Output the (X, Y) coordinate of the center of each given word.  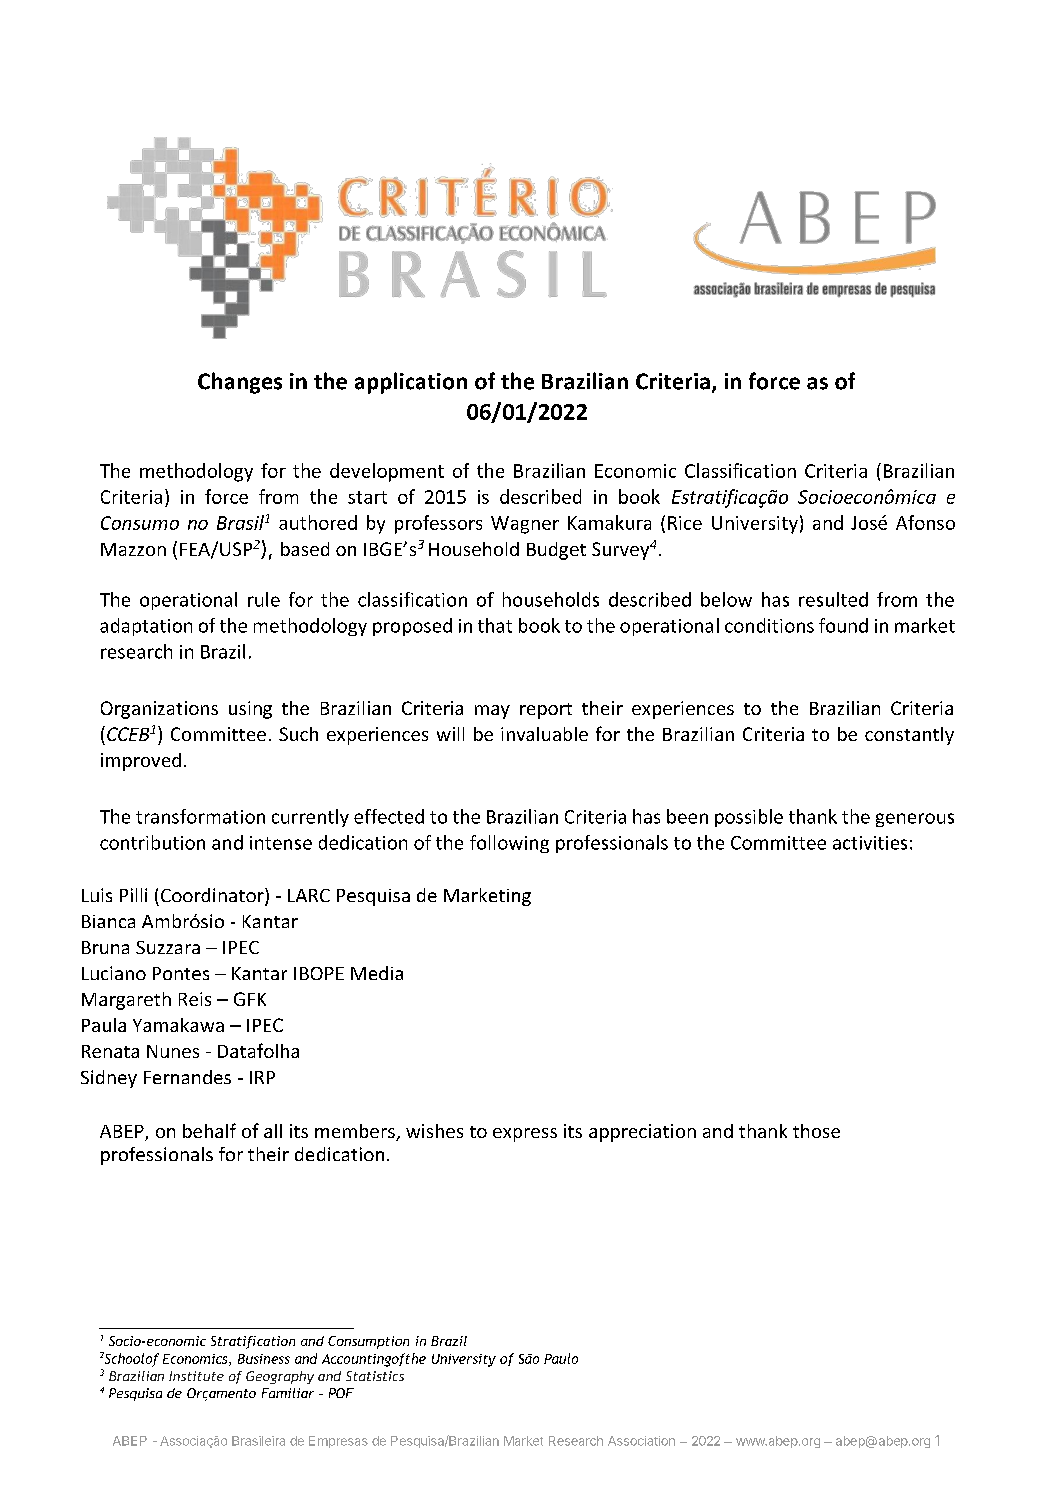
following (509, 844)
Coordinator (213, 896)
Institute (196, 1376)
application (411, 383)
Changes (240, 383)
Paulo (561, 1358)
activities (870, 843)
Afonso (925, 522)
